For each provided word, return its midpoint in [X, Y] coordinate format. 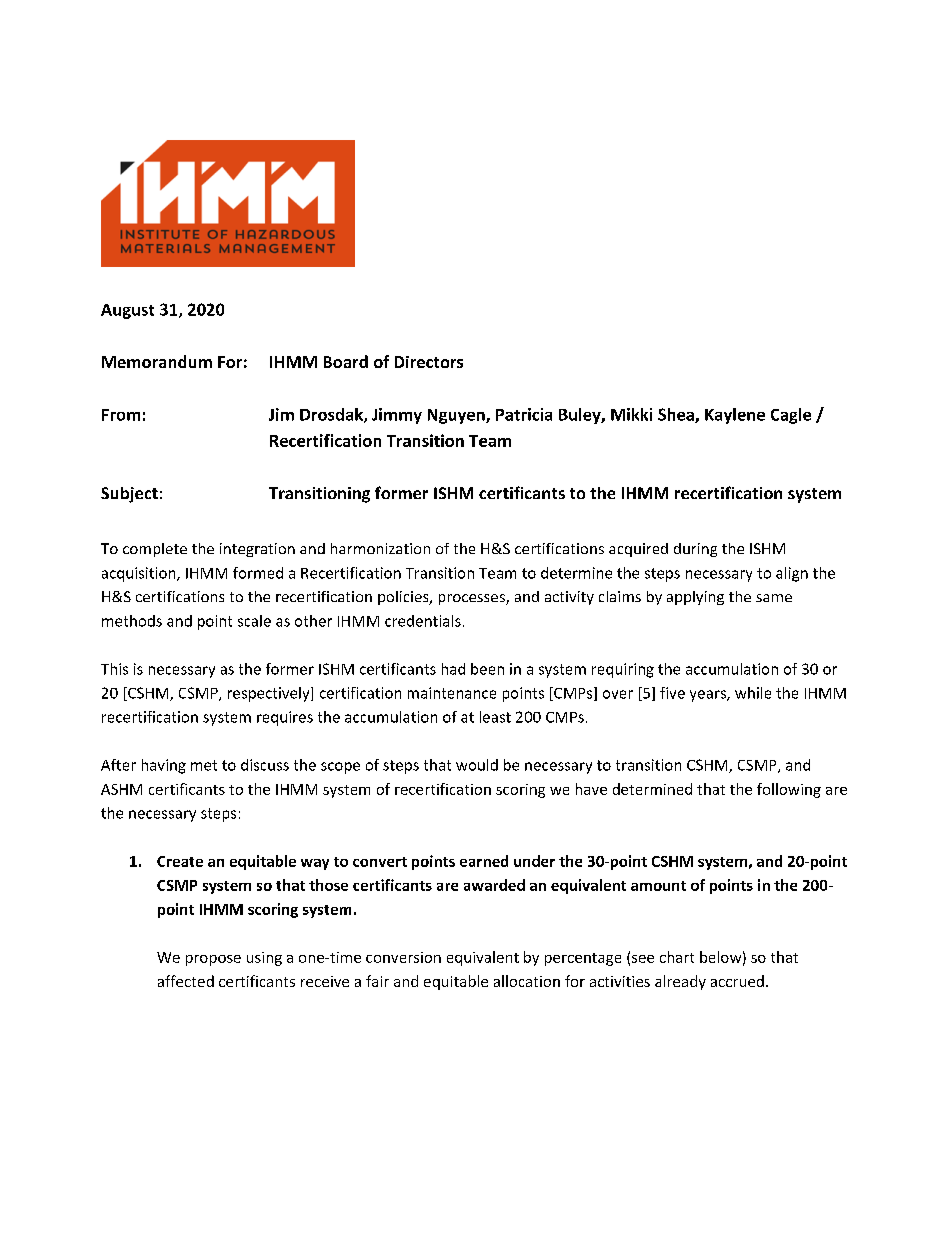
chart [677, 957]
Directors [429, 362]
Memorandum [157, 361]
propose [213, 960]
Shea [677, 415]
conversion [403, 957]
